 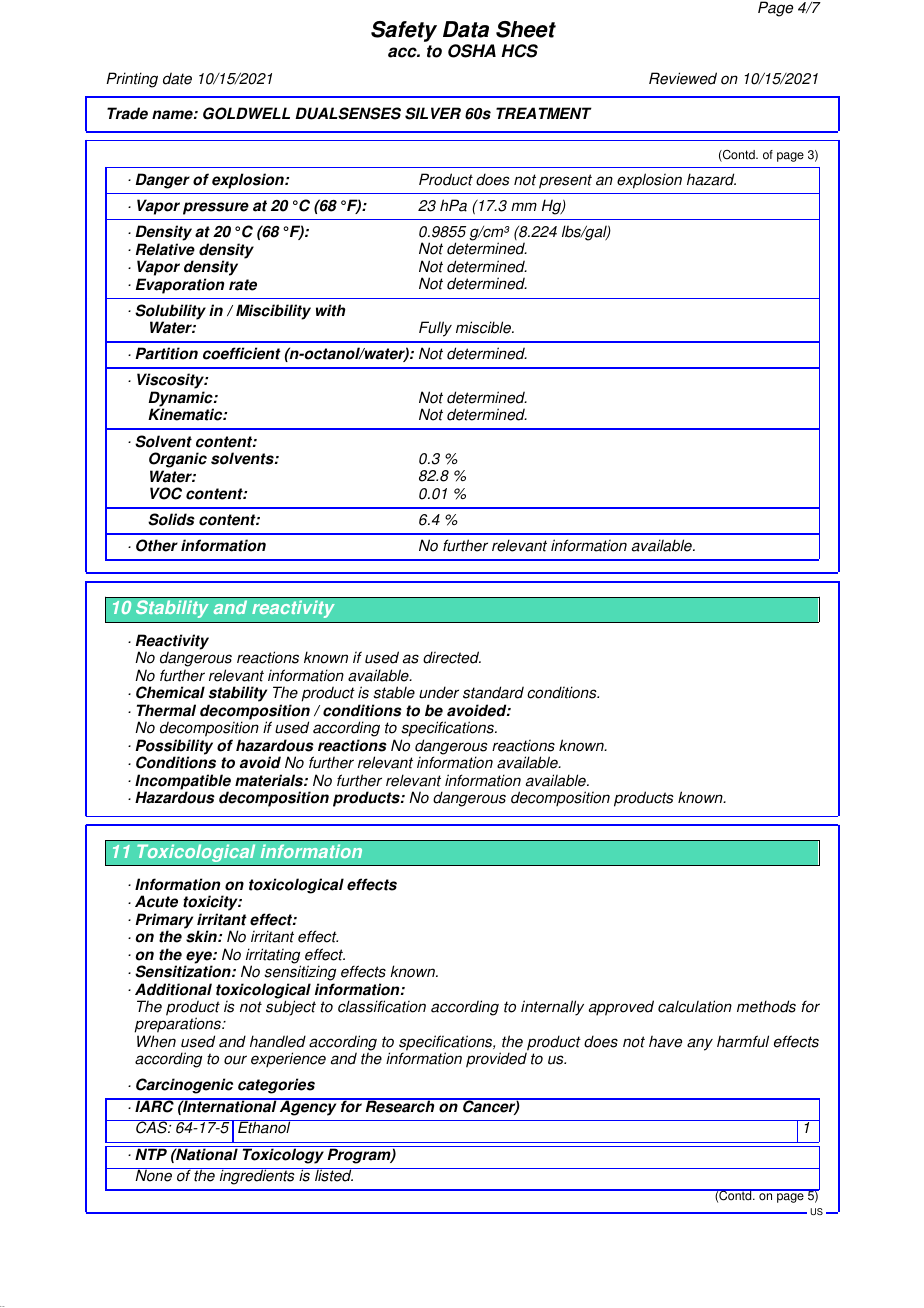 I want to click on Reviewed, so click(x=683, y=78).
